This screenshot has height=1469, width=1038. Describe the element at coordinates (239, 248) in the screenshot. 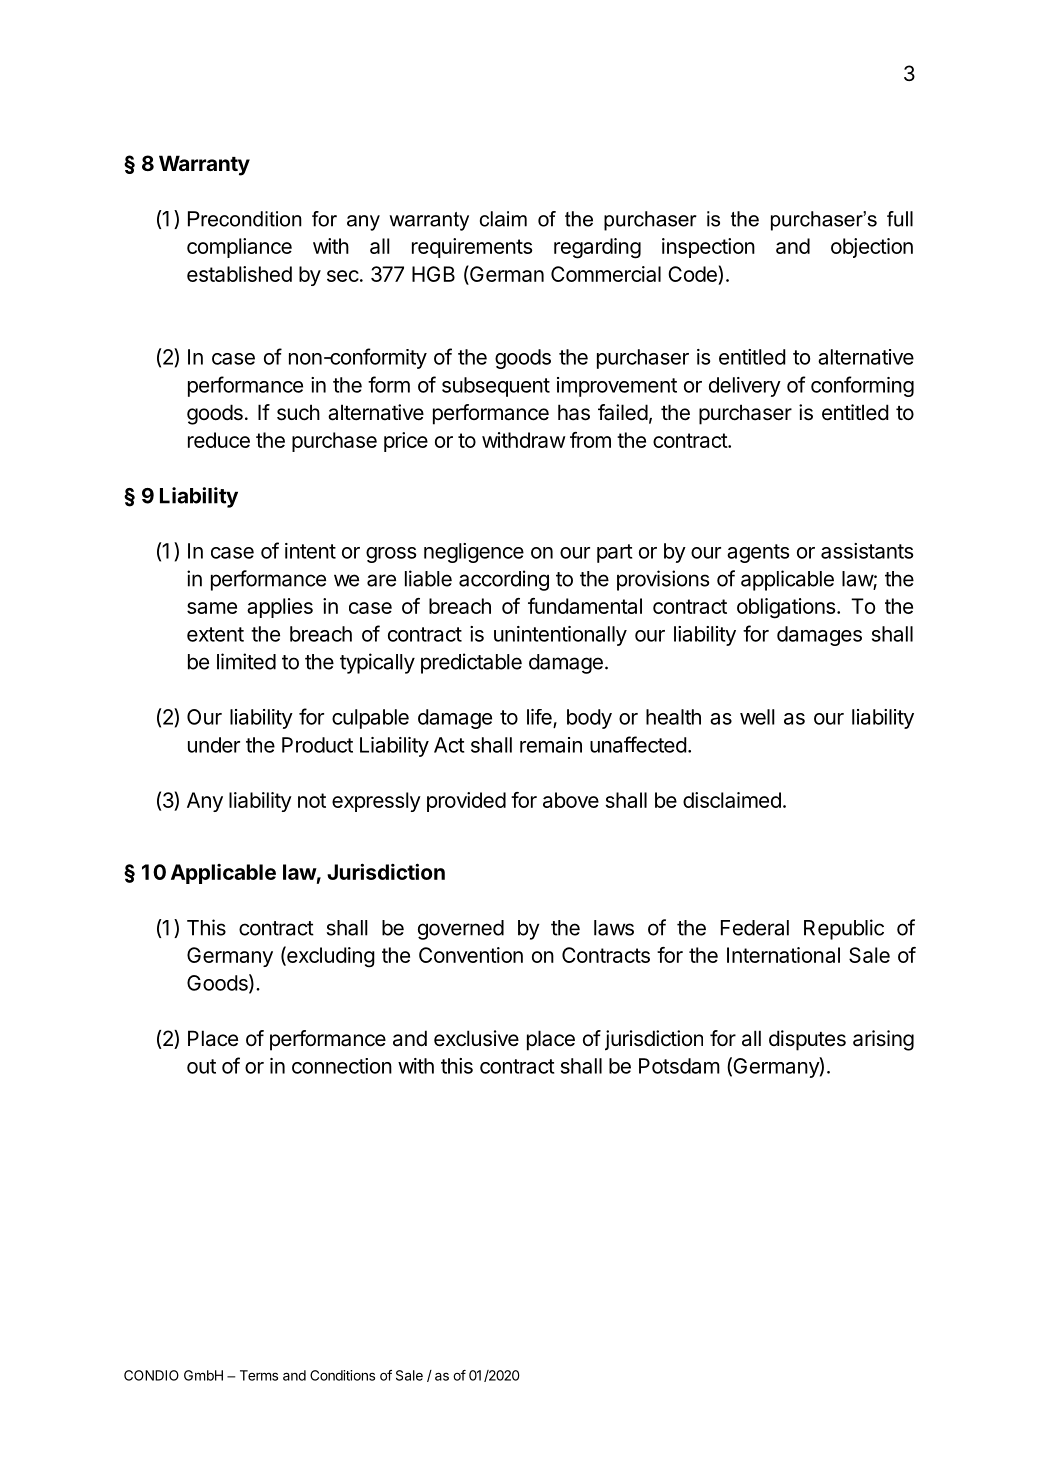

I see `compliance` at that location.
